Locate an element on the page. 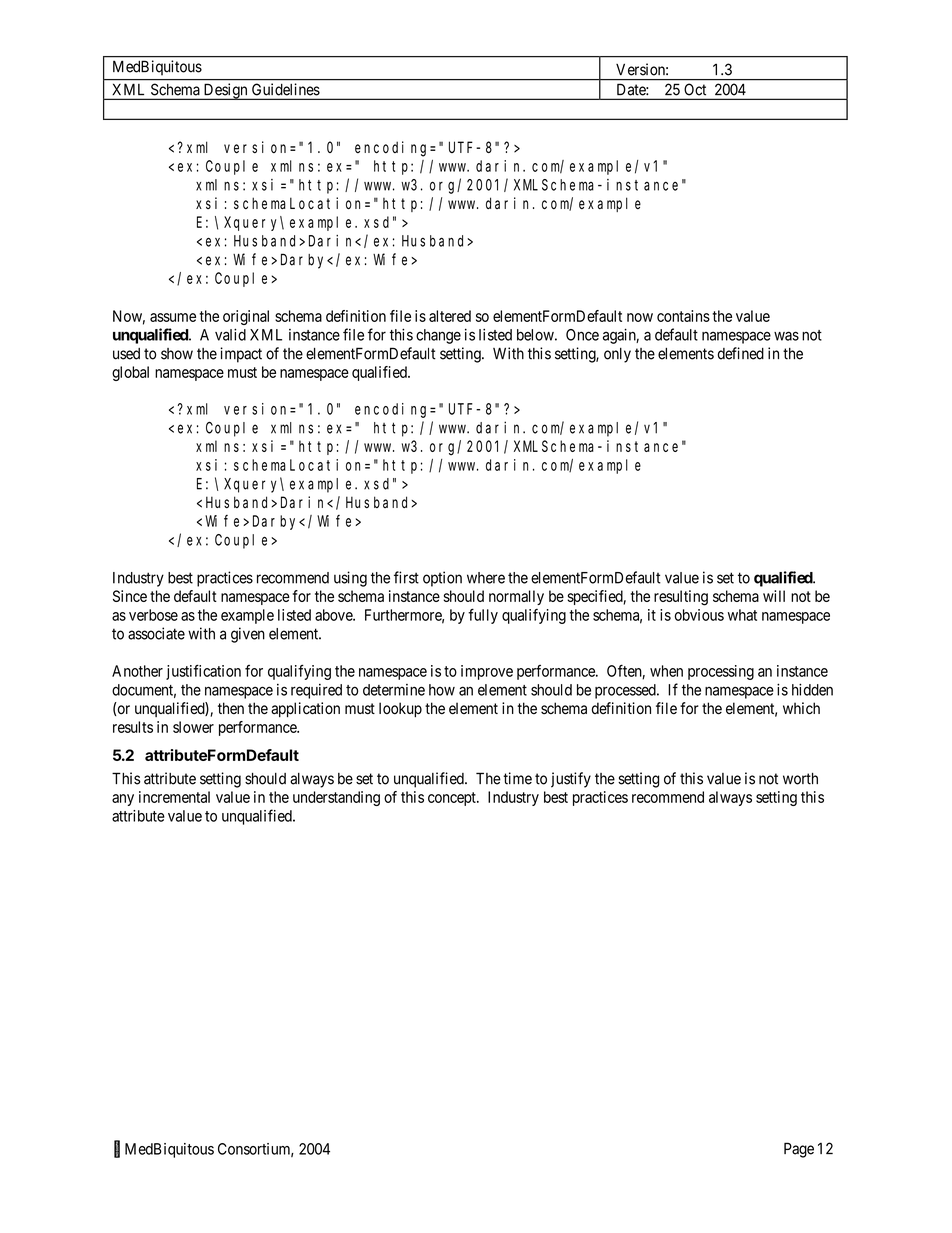 This page has height=1233, width=952. Page is located at coordinates (799, 1150).
